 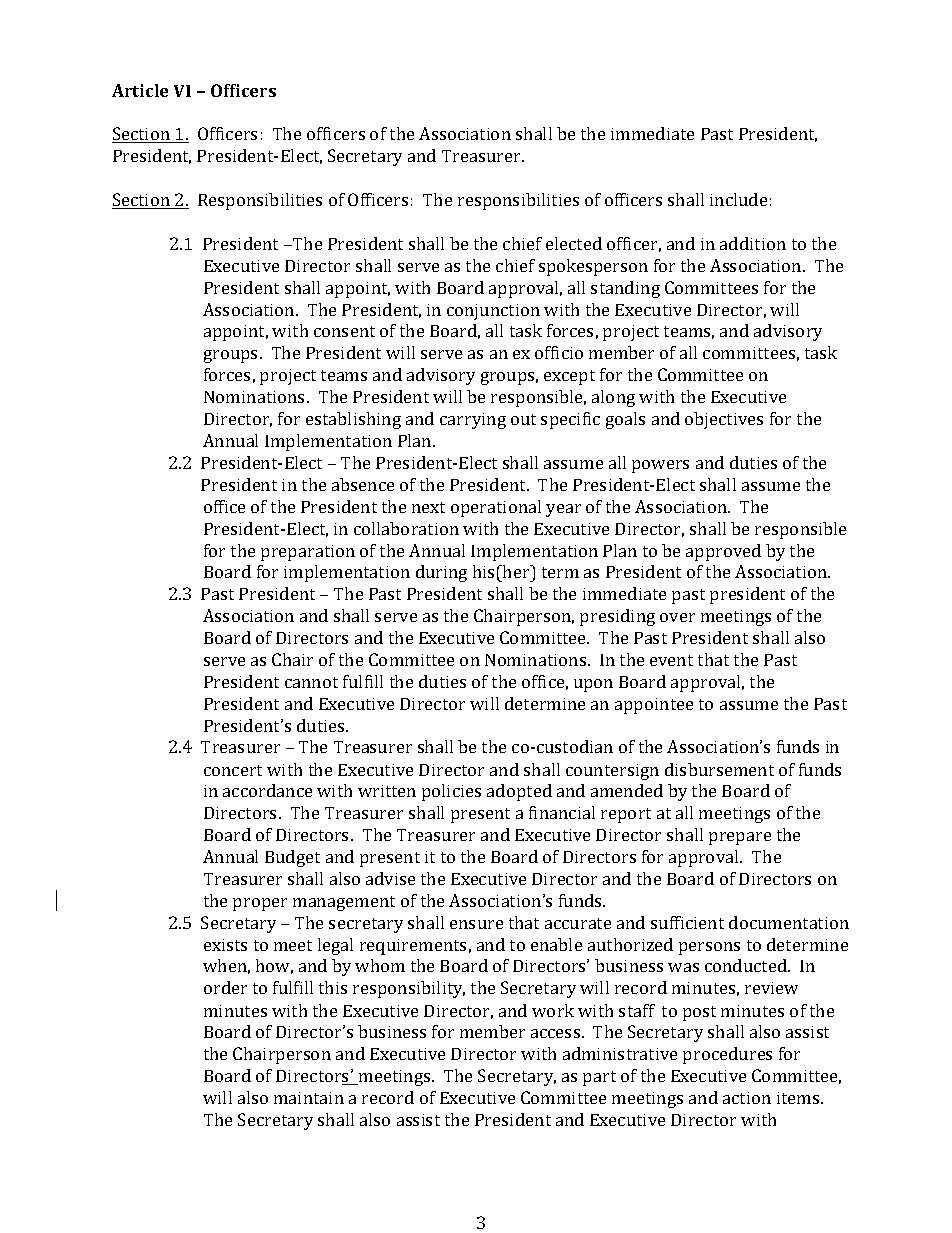 What do you see at coordinates (727, 1055) in the screenshot?
I see `procedures` at bounding box center [727, 1055].
